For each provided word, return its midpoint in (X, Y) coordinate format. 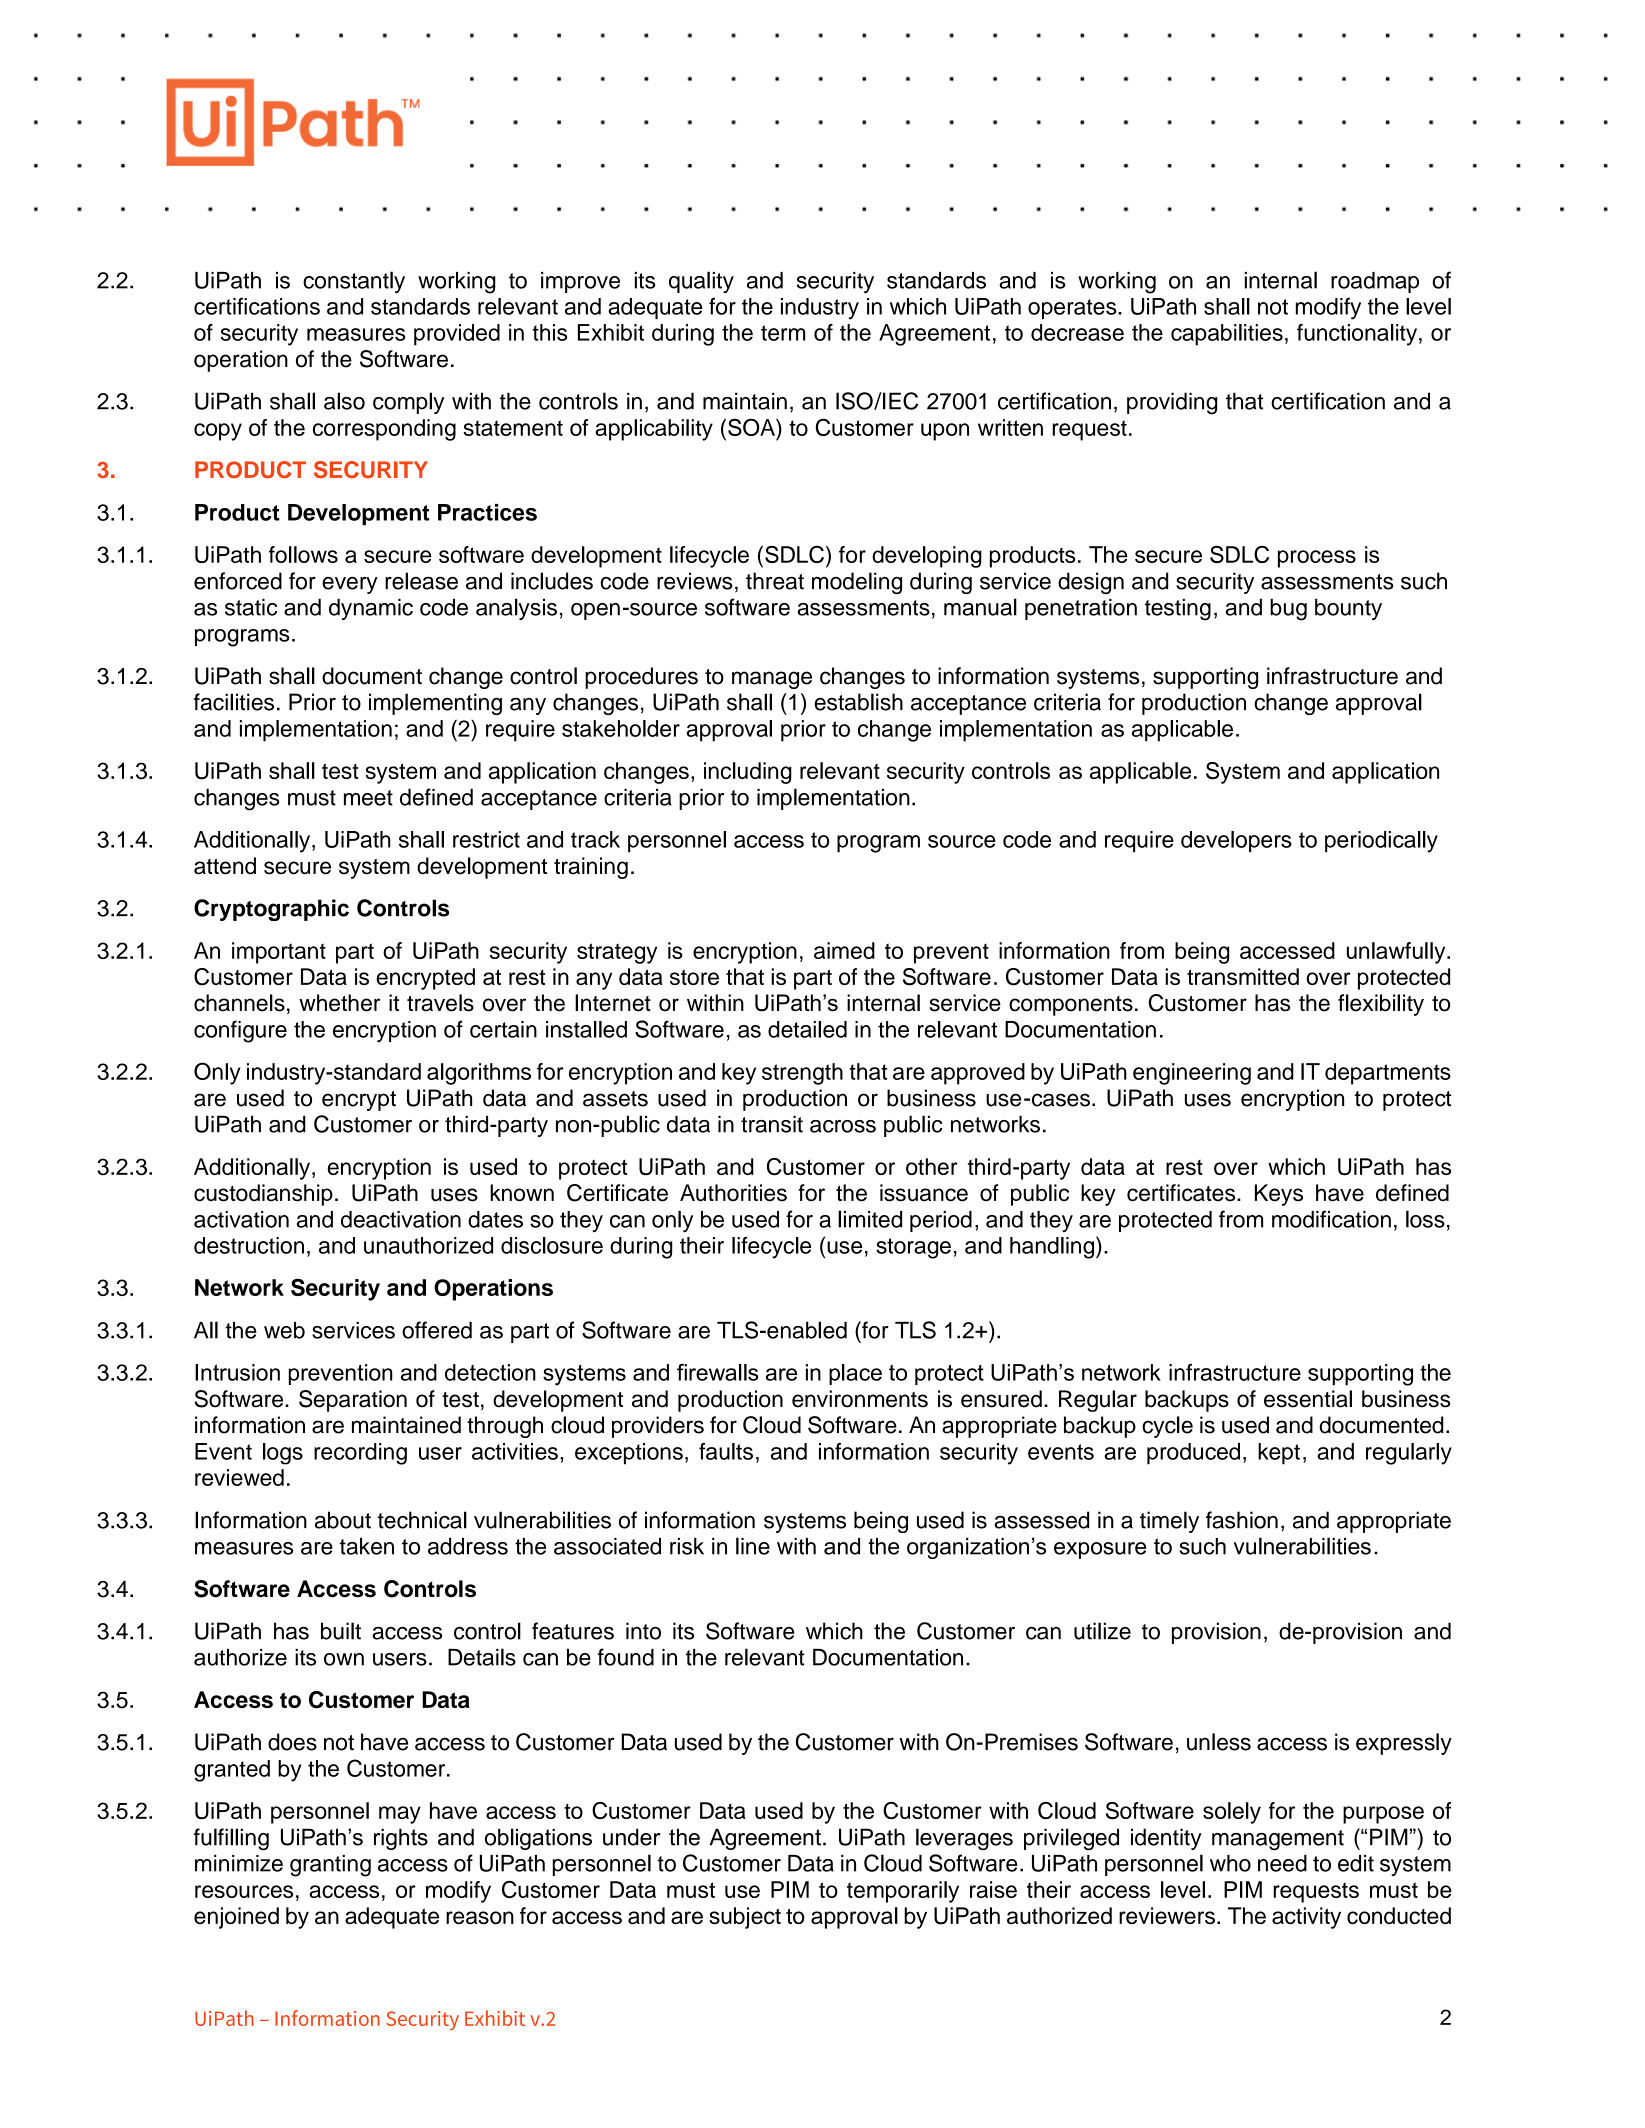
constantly (354, 282)
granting (330, 1866)
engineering (1192, 1074)
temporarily (903, 1892)
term (783, 333)
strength (802, 1074)
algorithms (479, 1074)
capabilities (1227, 335)
